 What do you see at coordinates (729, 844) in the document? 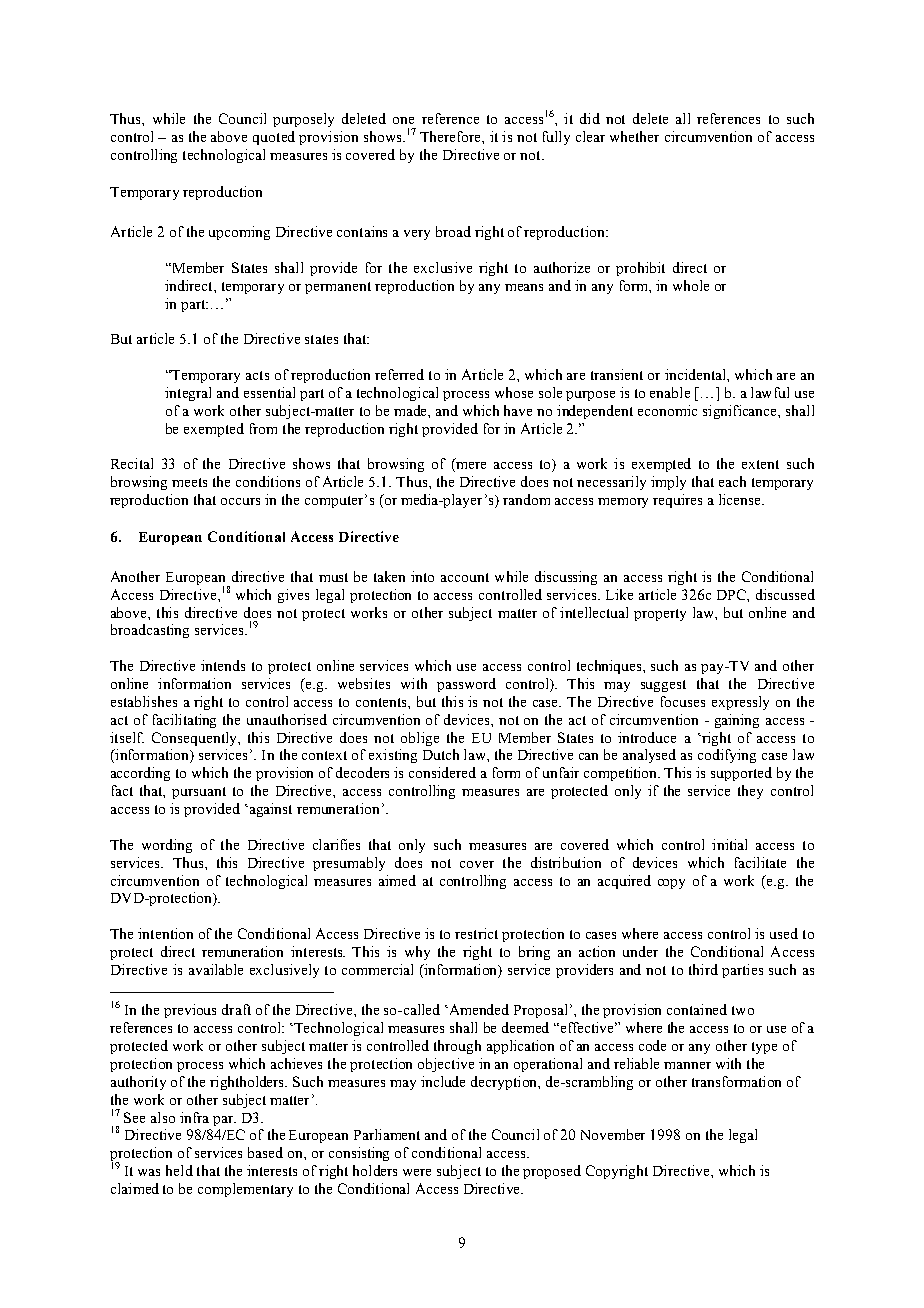
I see `initial` at bounding box center [729, 844].
